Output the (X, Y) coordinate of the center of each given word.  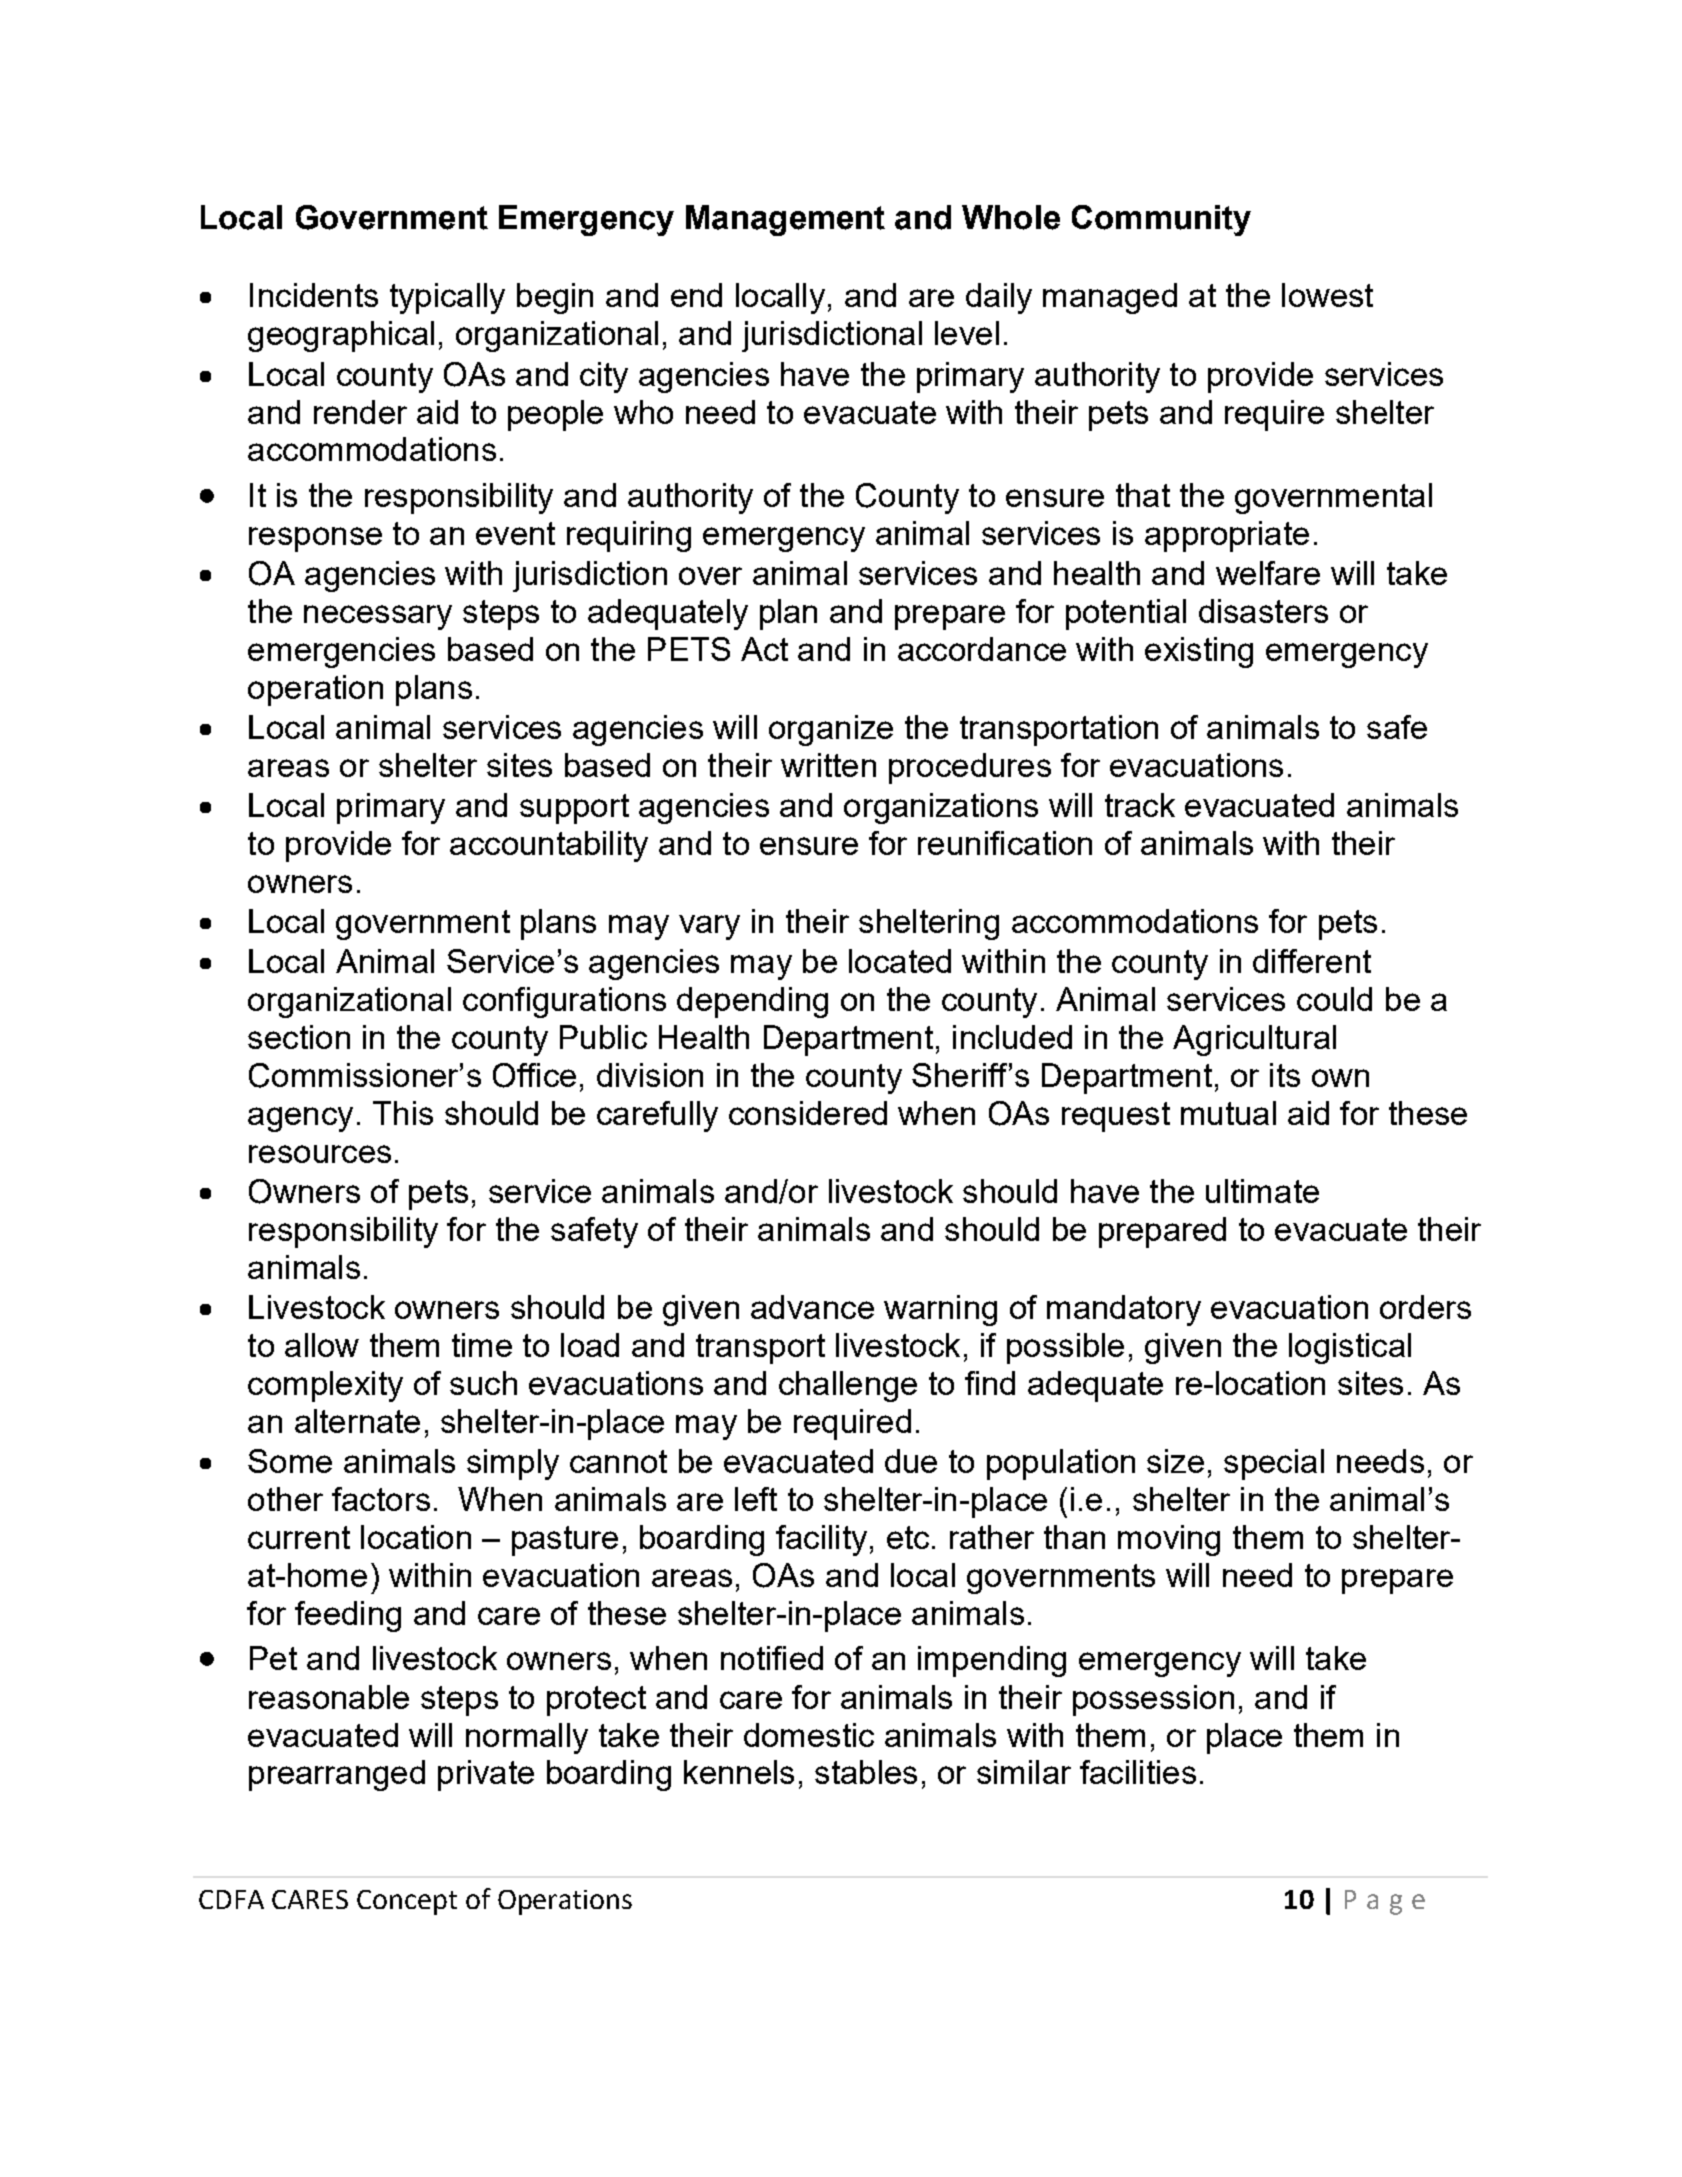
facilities (1138, 1772)
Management (785, 220)
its (1285, 1075)
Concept (407, 1902)
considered (808, 1113)
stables (866, 1772)
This (403, 1113)
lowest (1327, 295)
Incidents (314, 295)
